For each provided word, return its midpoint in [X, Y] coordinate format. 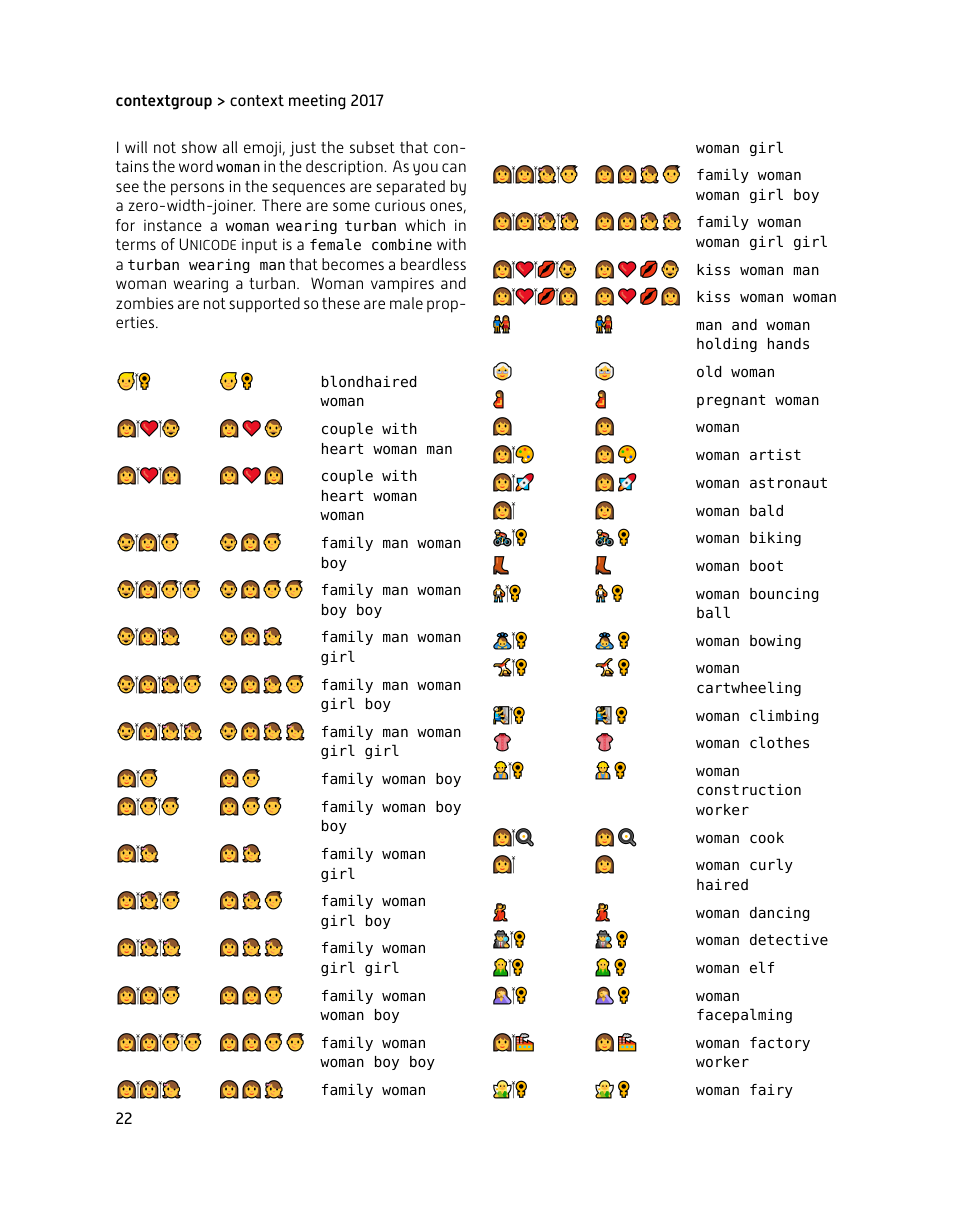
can [454, 167]
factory [780, 1044]
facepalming [744, 1015]
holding [727, 344]
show [199, 147]
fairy [771, 1091]
